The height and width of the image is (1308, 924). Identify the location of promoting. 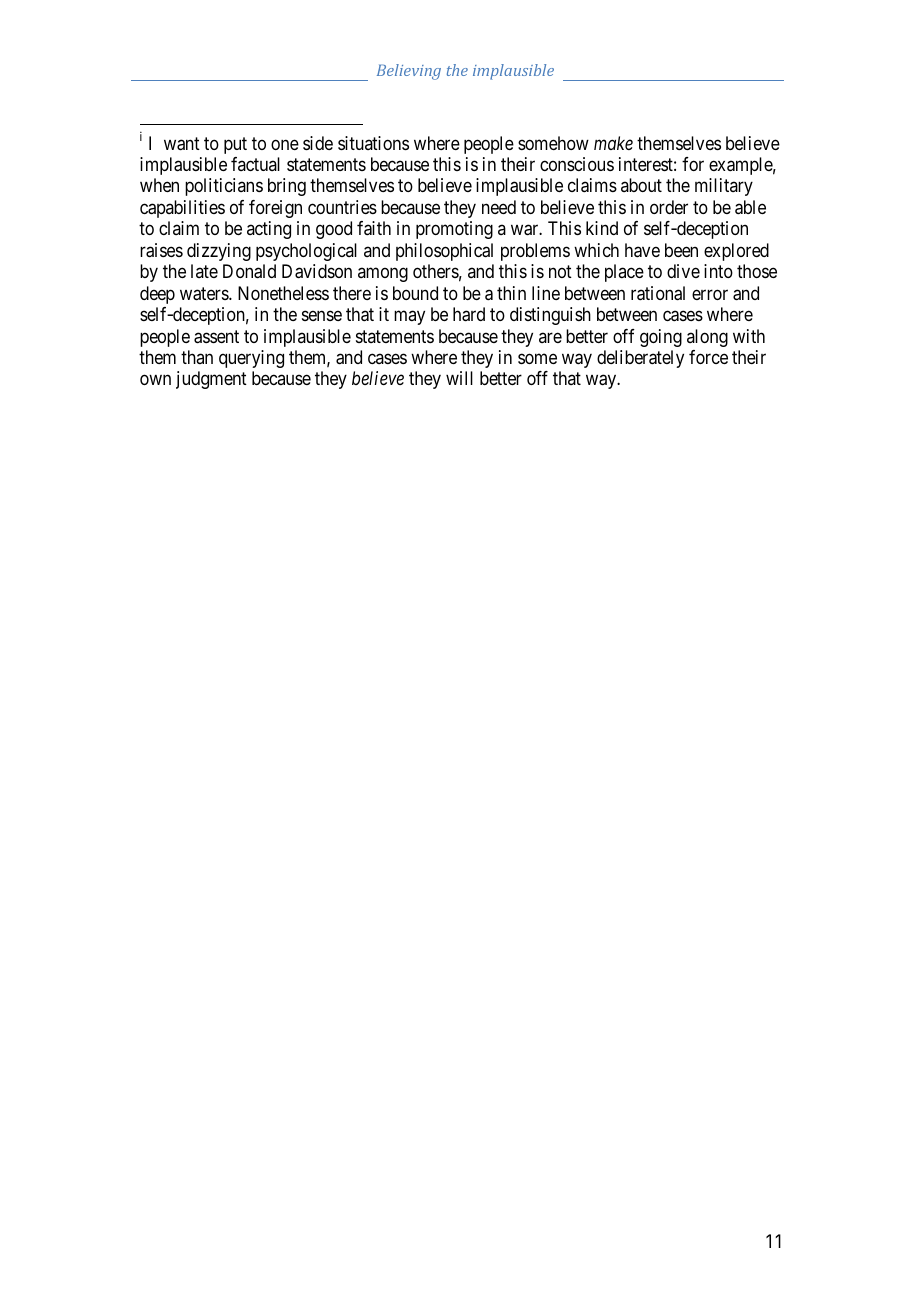
(454, 230).
